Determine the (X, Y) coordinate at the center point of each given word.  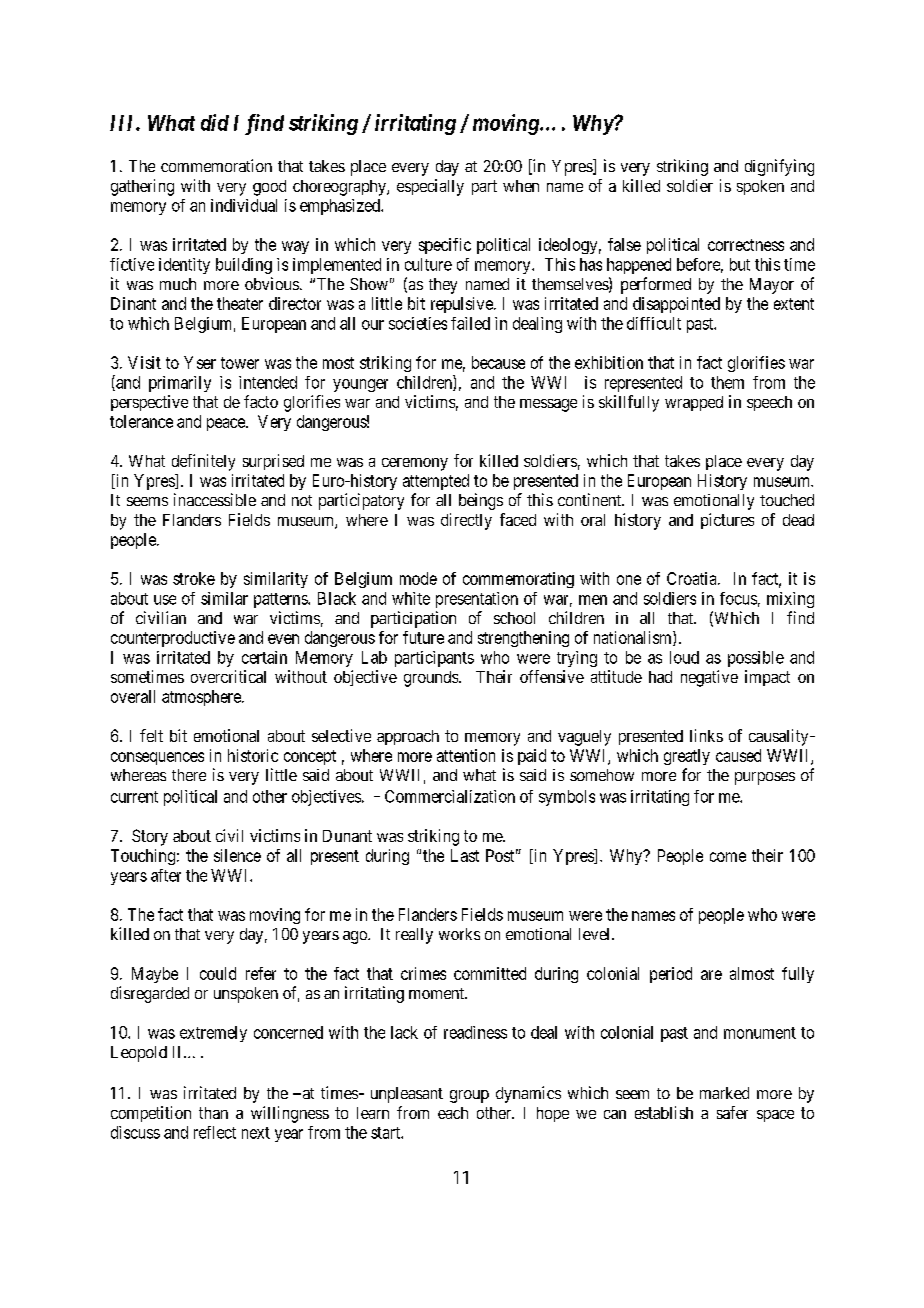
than (213, 1113)
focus (738, 598)
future (423, 637)
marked (724, 1093)
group (469, 1096)
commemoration (216, 165)
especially (430, 187)
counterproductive (173, 639)
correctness (746, 245)
